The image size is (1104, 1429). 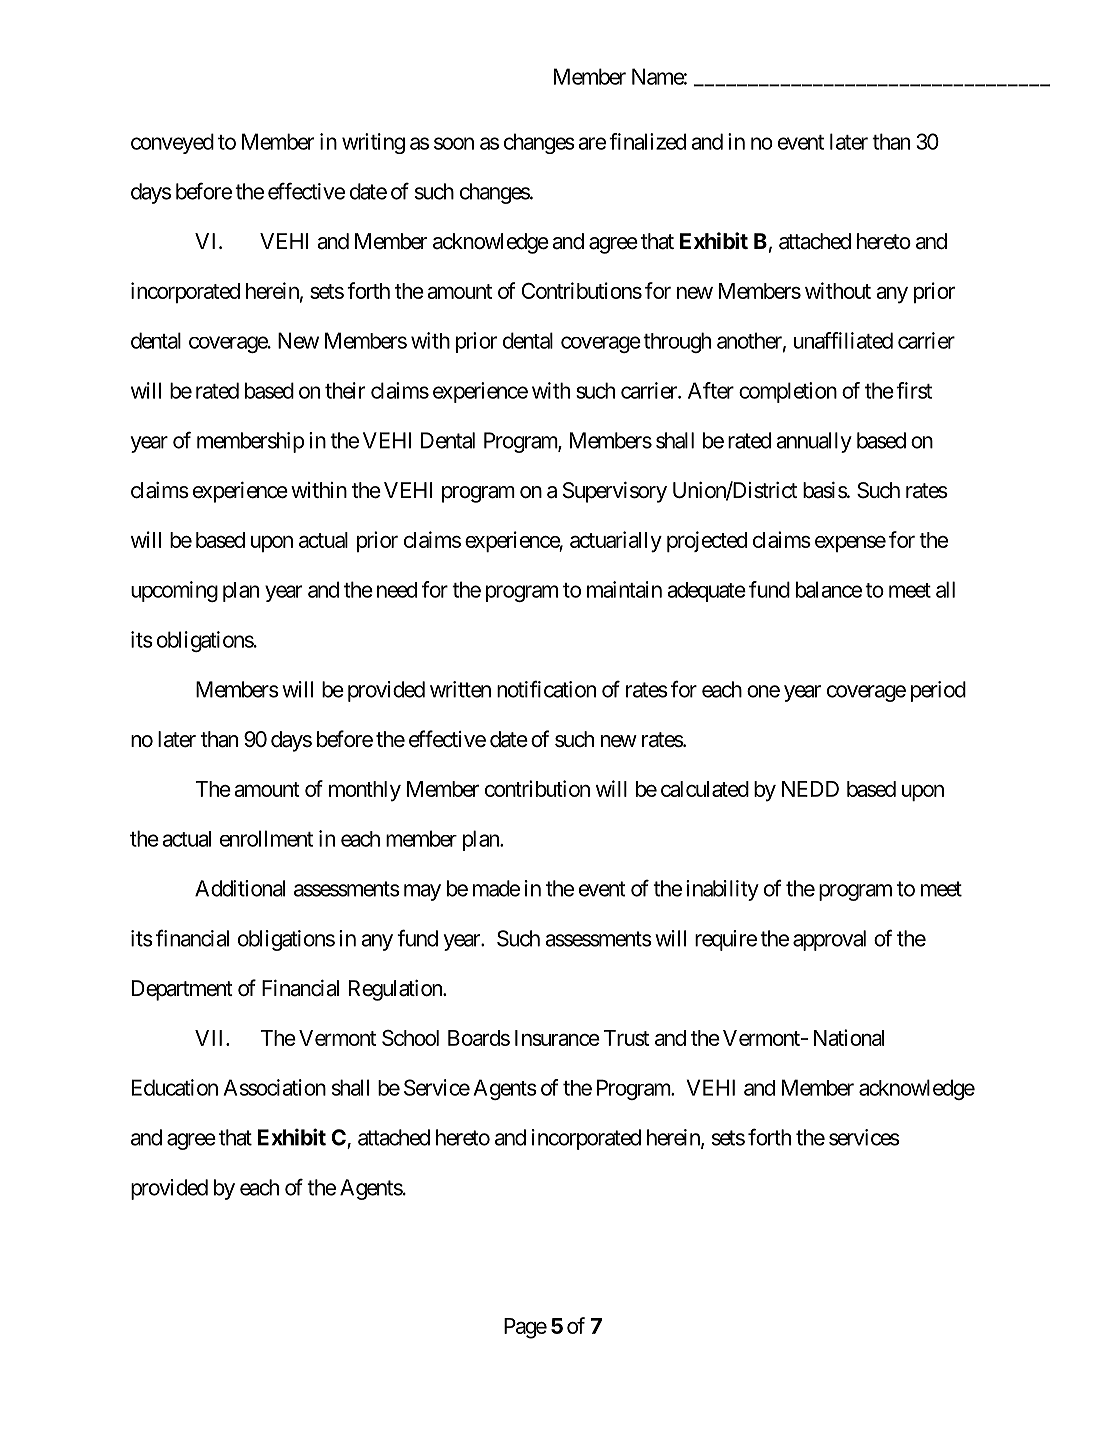 I want to click on Supervisory, so click(x=615, y=492).
